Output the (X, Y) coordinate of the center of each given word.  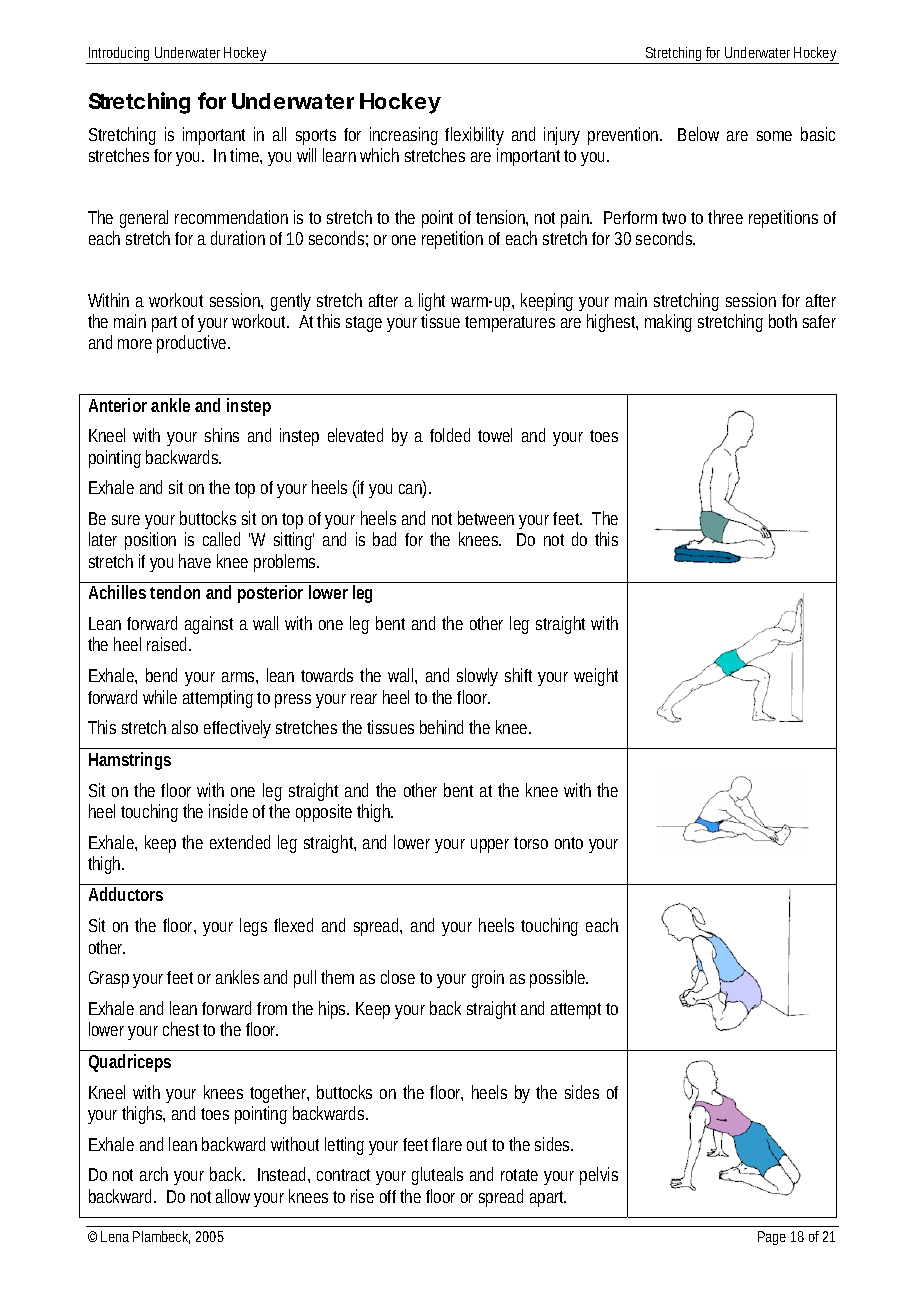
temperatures (510, 324)
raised (169, 644)
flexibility (474, 136)
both (783, 321)
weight (596, 677)
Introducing (120, 55)
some (774, 136)
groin (488, 979)
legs (253, 927)
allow (235, 1196)
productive (193, 344)
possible (559, 979)
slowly (477, 677)
